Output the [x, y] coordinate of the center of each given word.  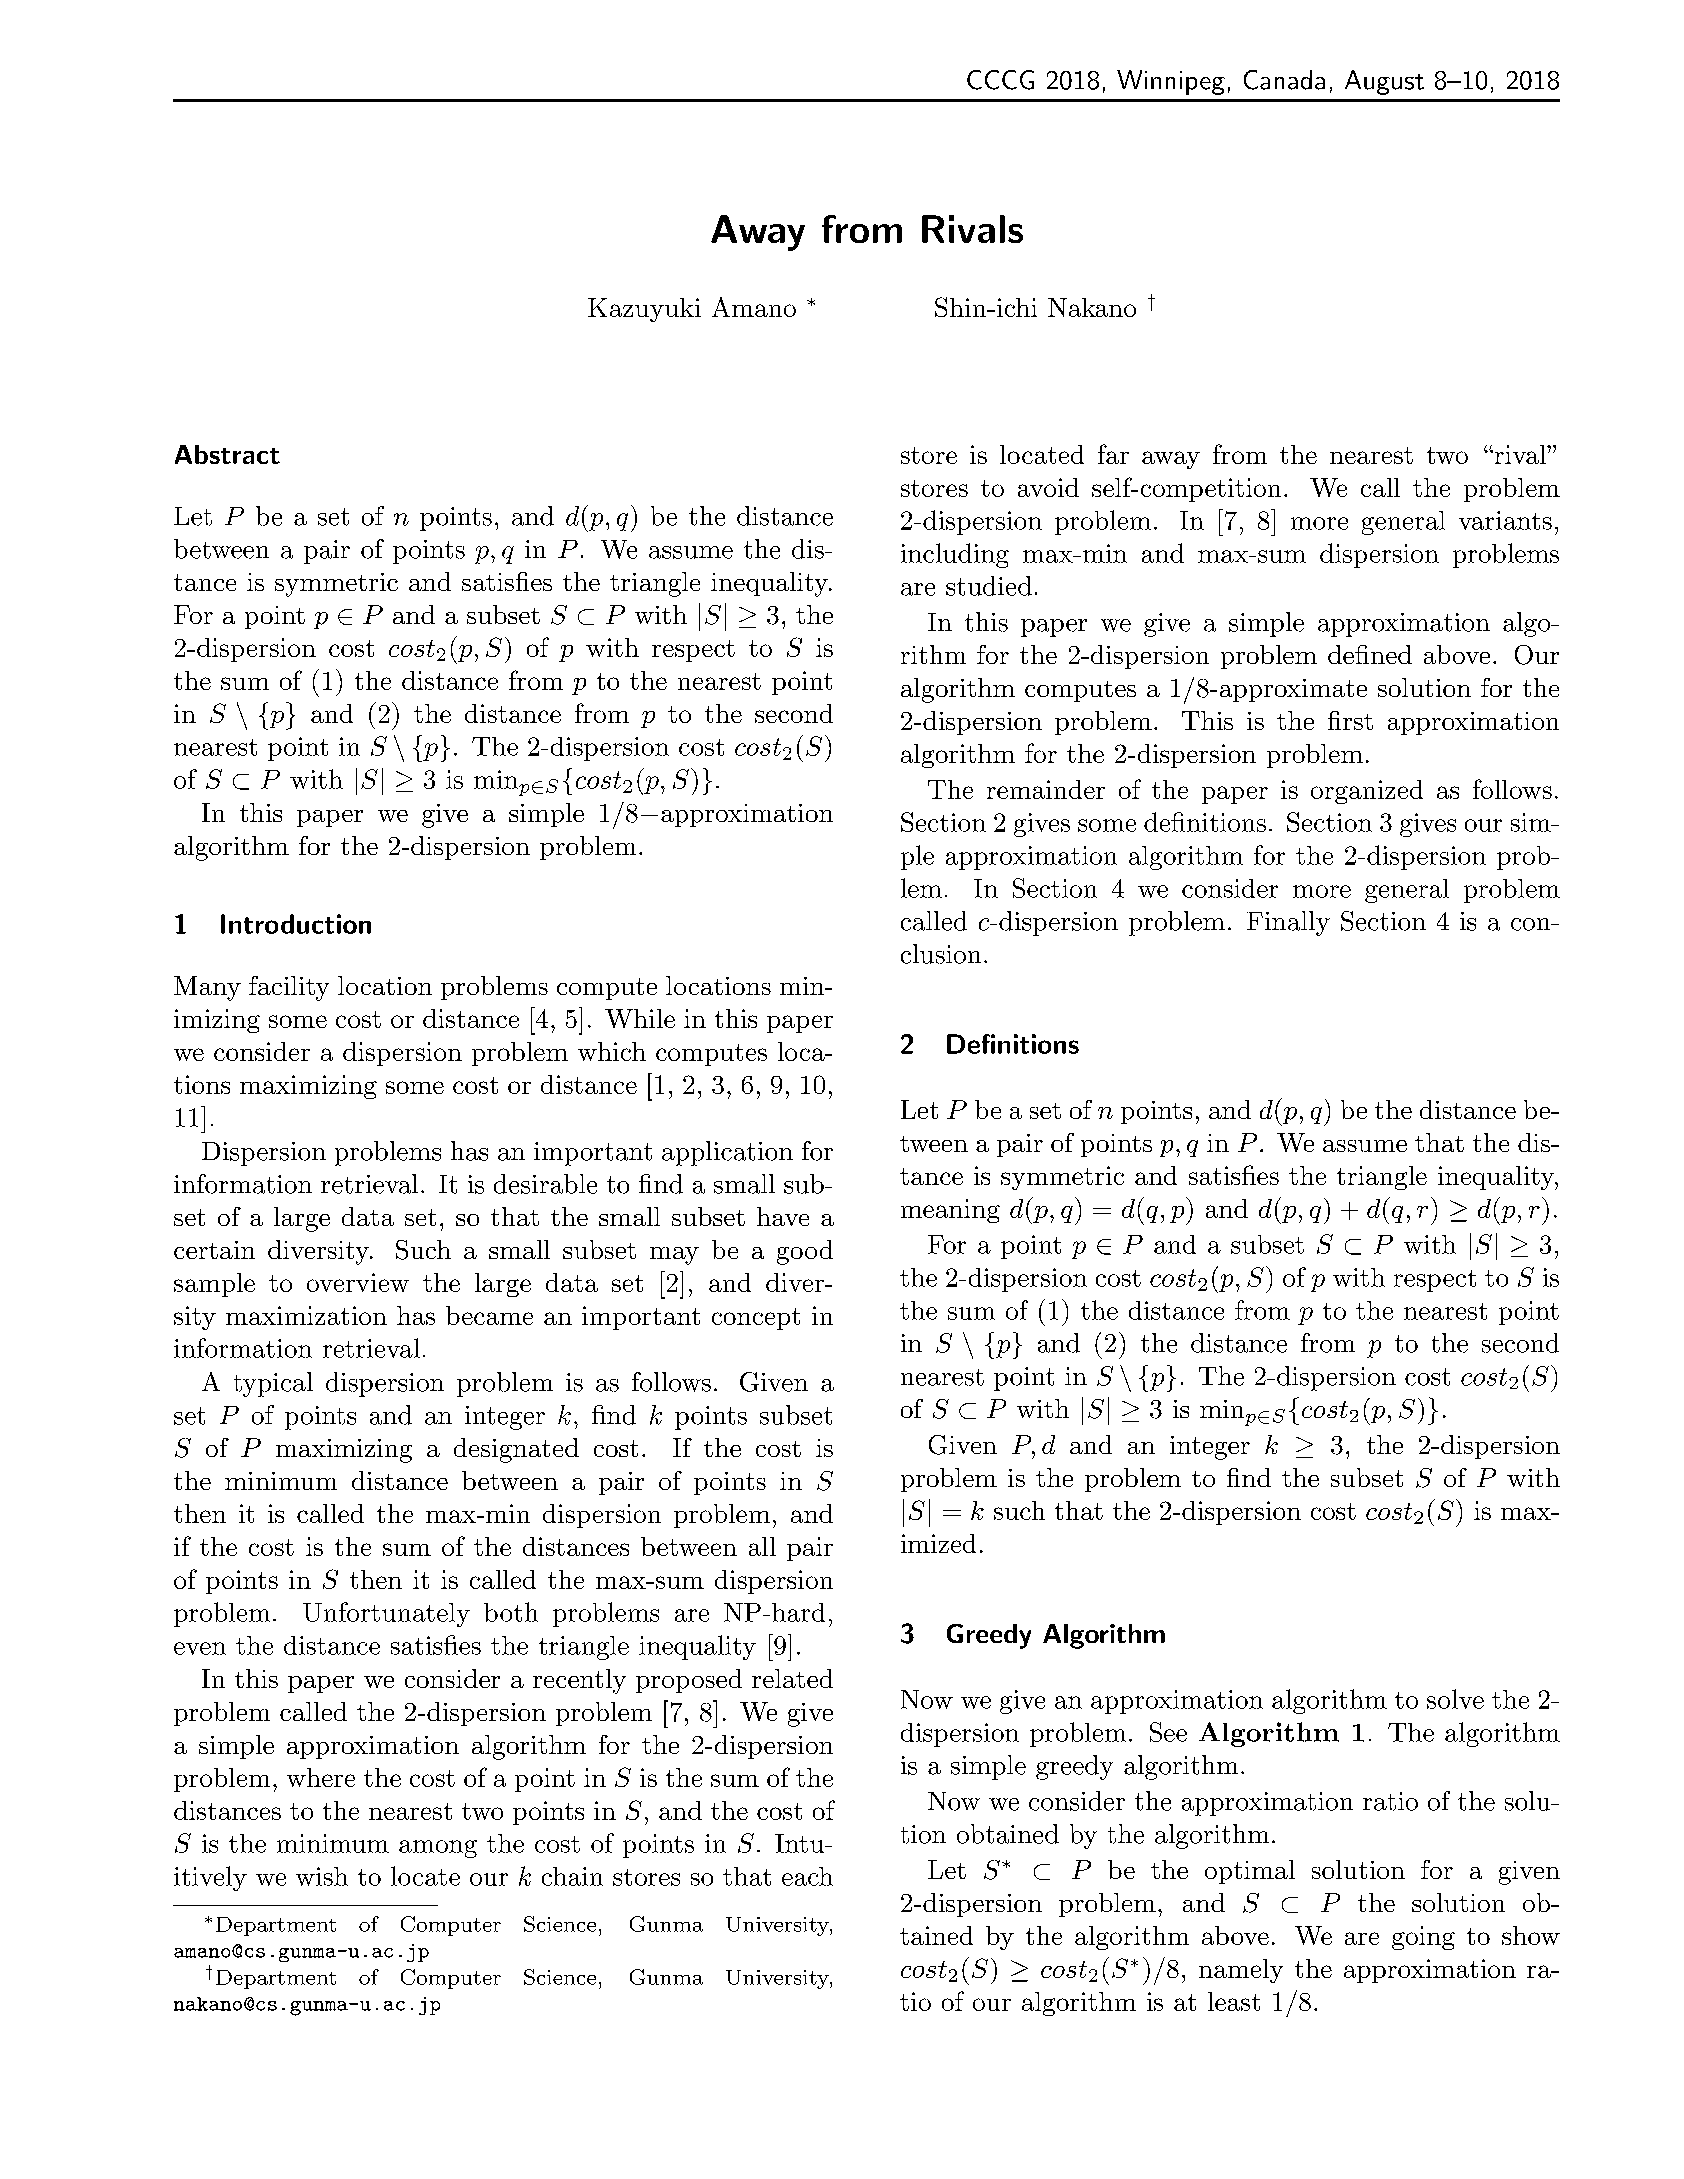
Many [207, 988]
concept [756, 1319]
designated [516, 1450]
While [640, 1018]
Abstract [227, 454]
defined [1370, 654]
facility [289, 988]
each [807, 1876]
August [1384, 82]
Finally [1288, 923]
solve [1455, 1699]
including [955, 555]
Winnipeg [1171, 82]
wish [322, 1876]
